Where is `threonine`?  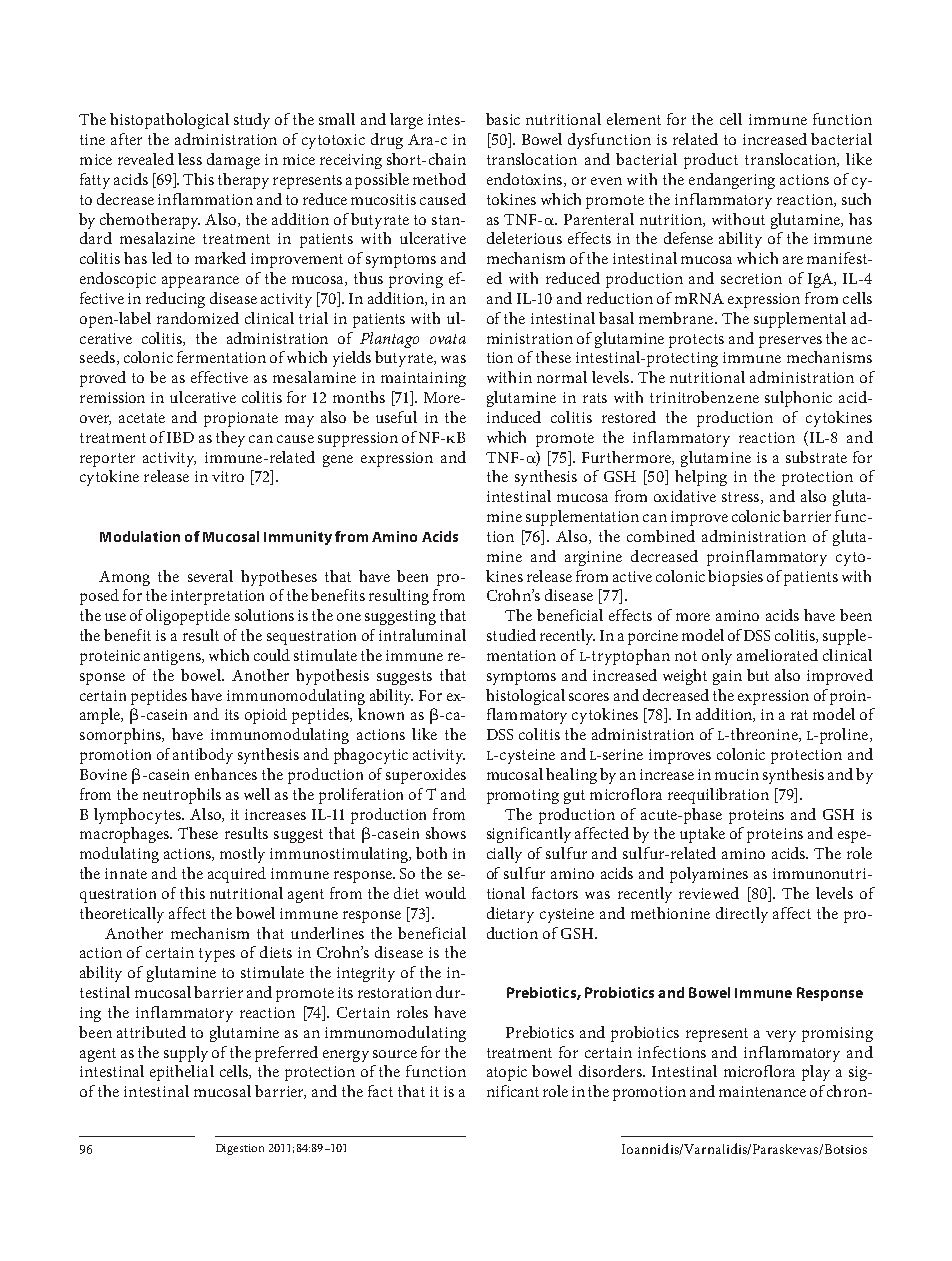
threonine is located at coordinates (764, 735).
